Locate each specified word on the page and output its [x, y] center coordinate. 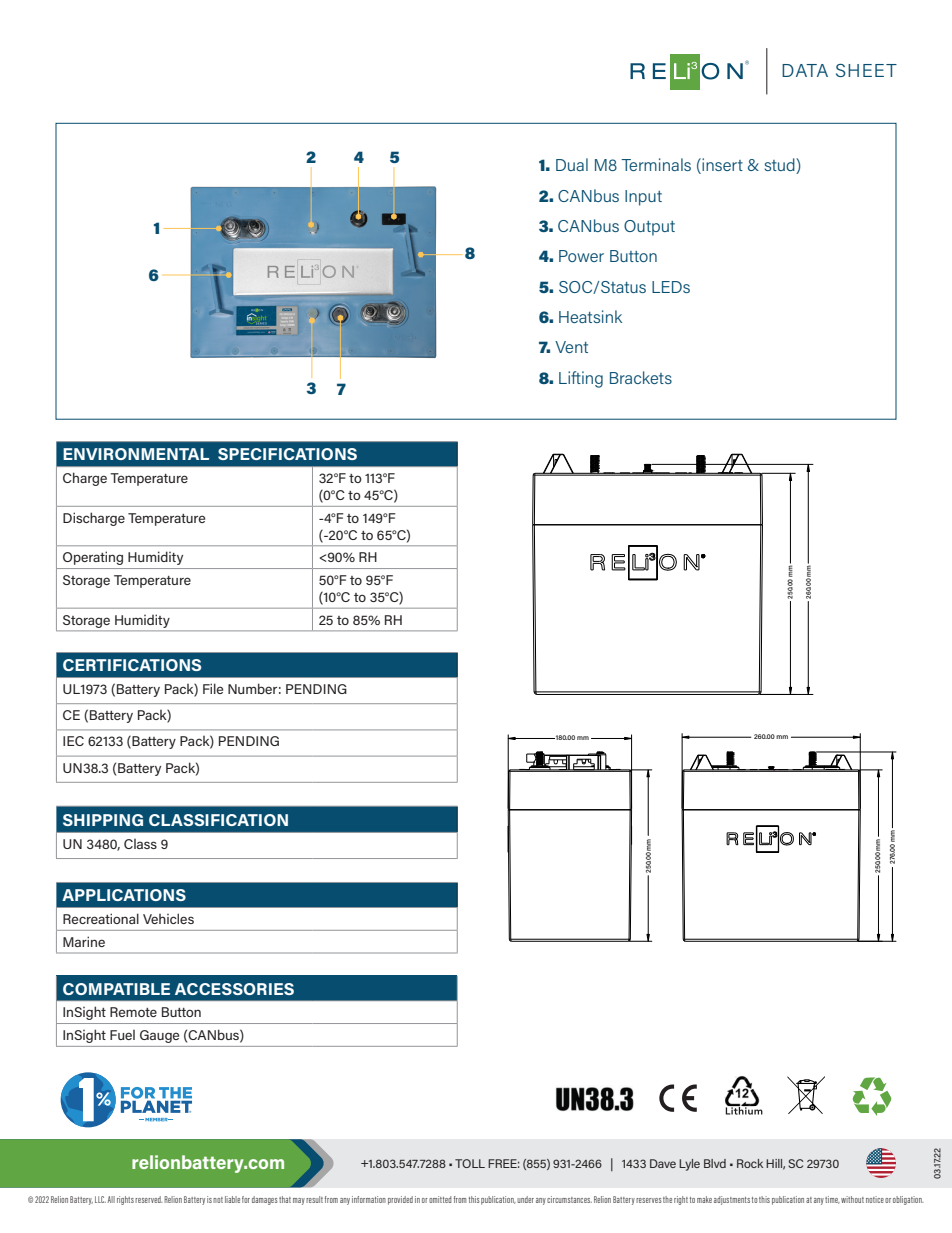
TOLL [470, 1163]
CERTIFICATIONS [132, 665]
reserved [149, 1199]
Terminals [656, 164]
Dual [572, 164]
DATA [805, 70]
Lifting [581, 379]
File [213, 688]
